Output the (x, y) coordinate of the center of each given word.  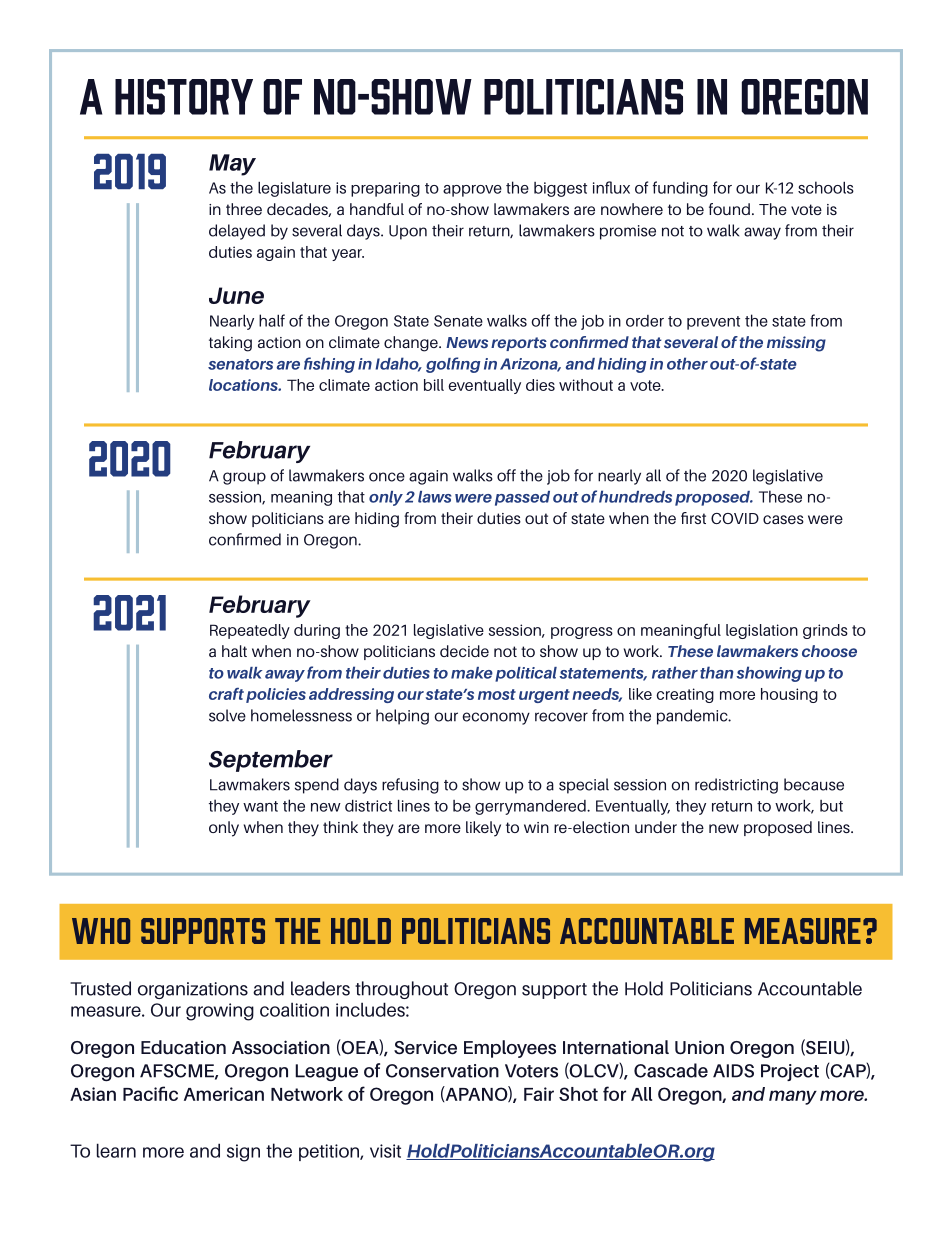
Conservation (442, 1071)
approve (472, 191)
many (793, 1097)
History (184, 97)
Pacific (150, 1093)
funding (680, 189)
